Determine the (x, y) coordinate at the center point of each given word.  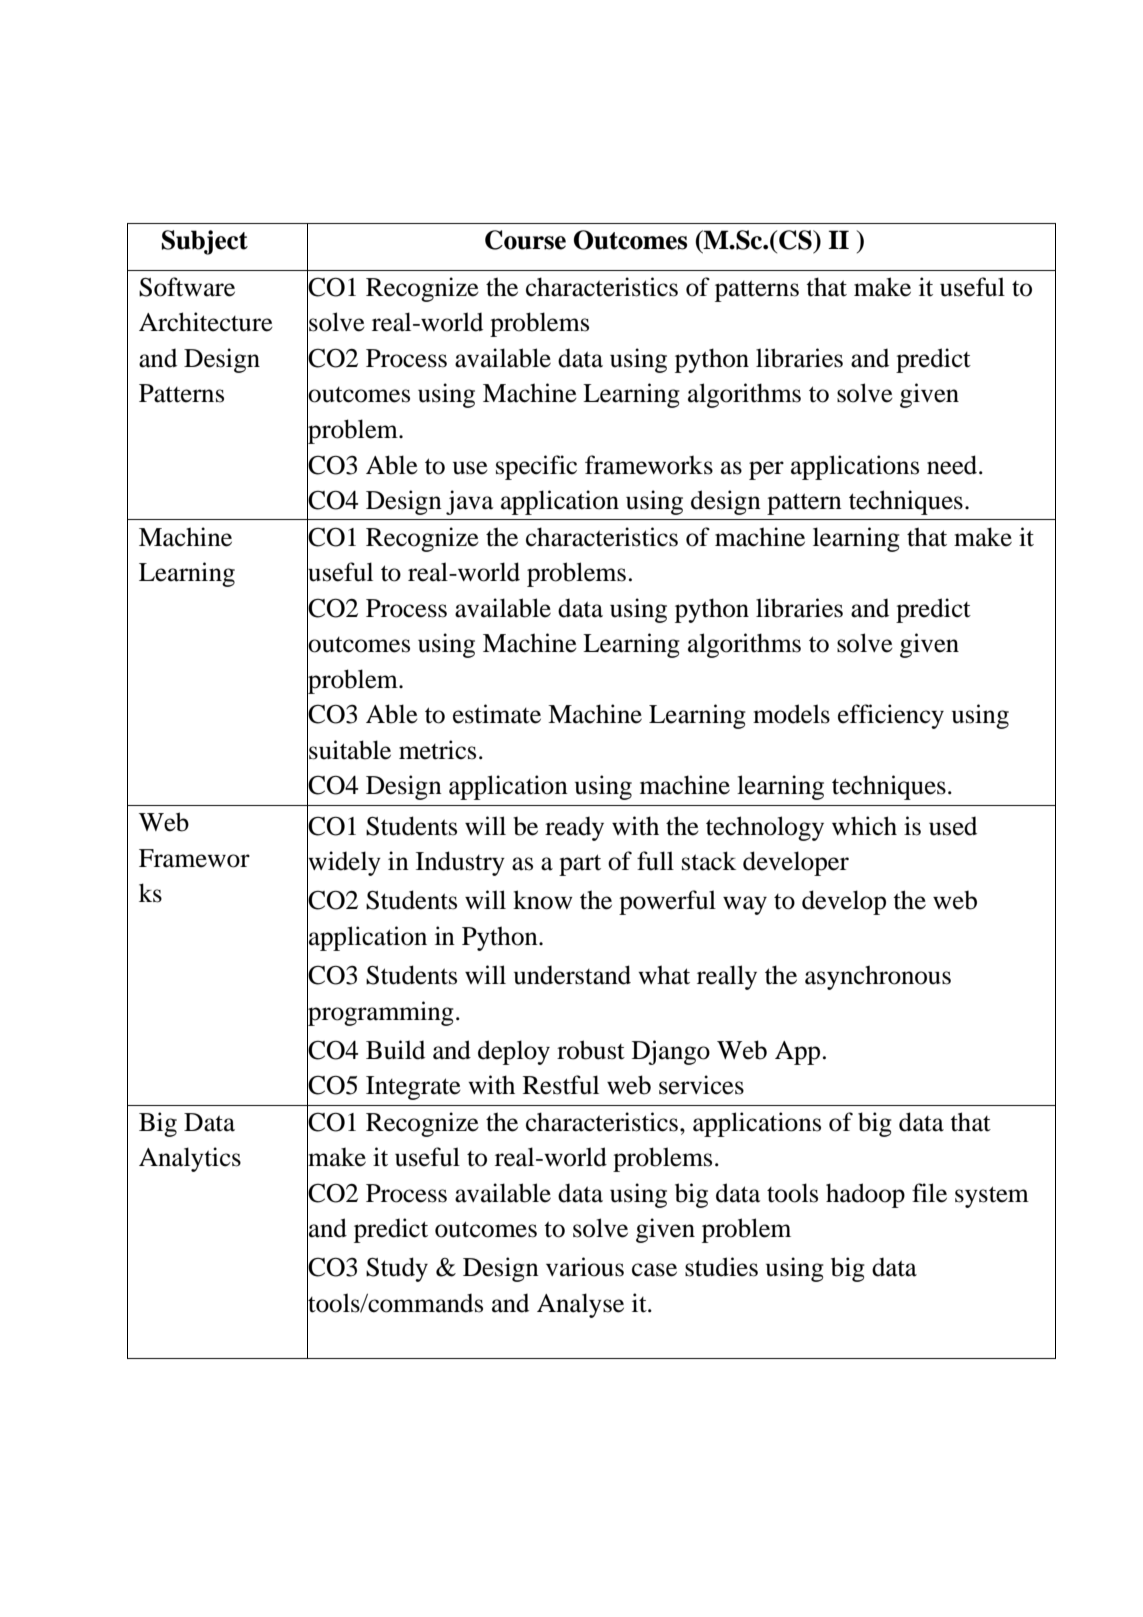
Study (397, 1269)
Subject (205, 242)
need (953, 465)
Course (525, 240)
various (585, 1267)
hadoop (865, 1195)
